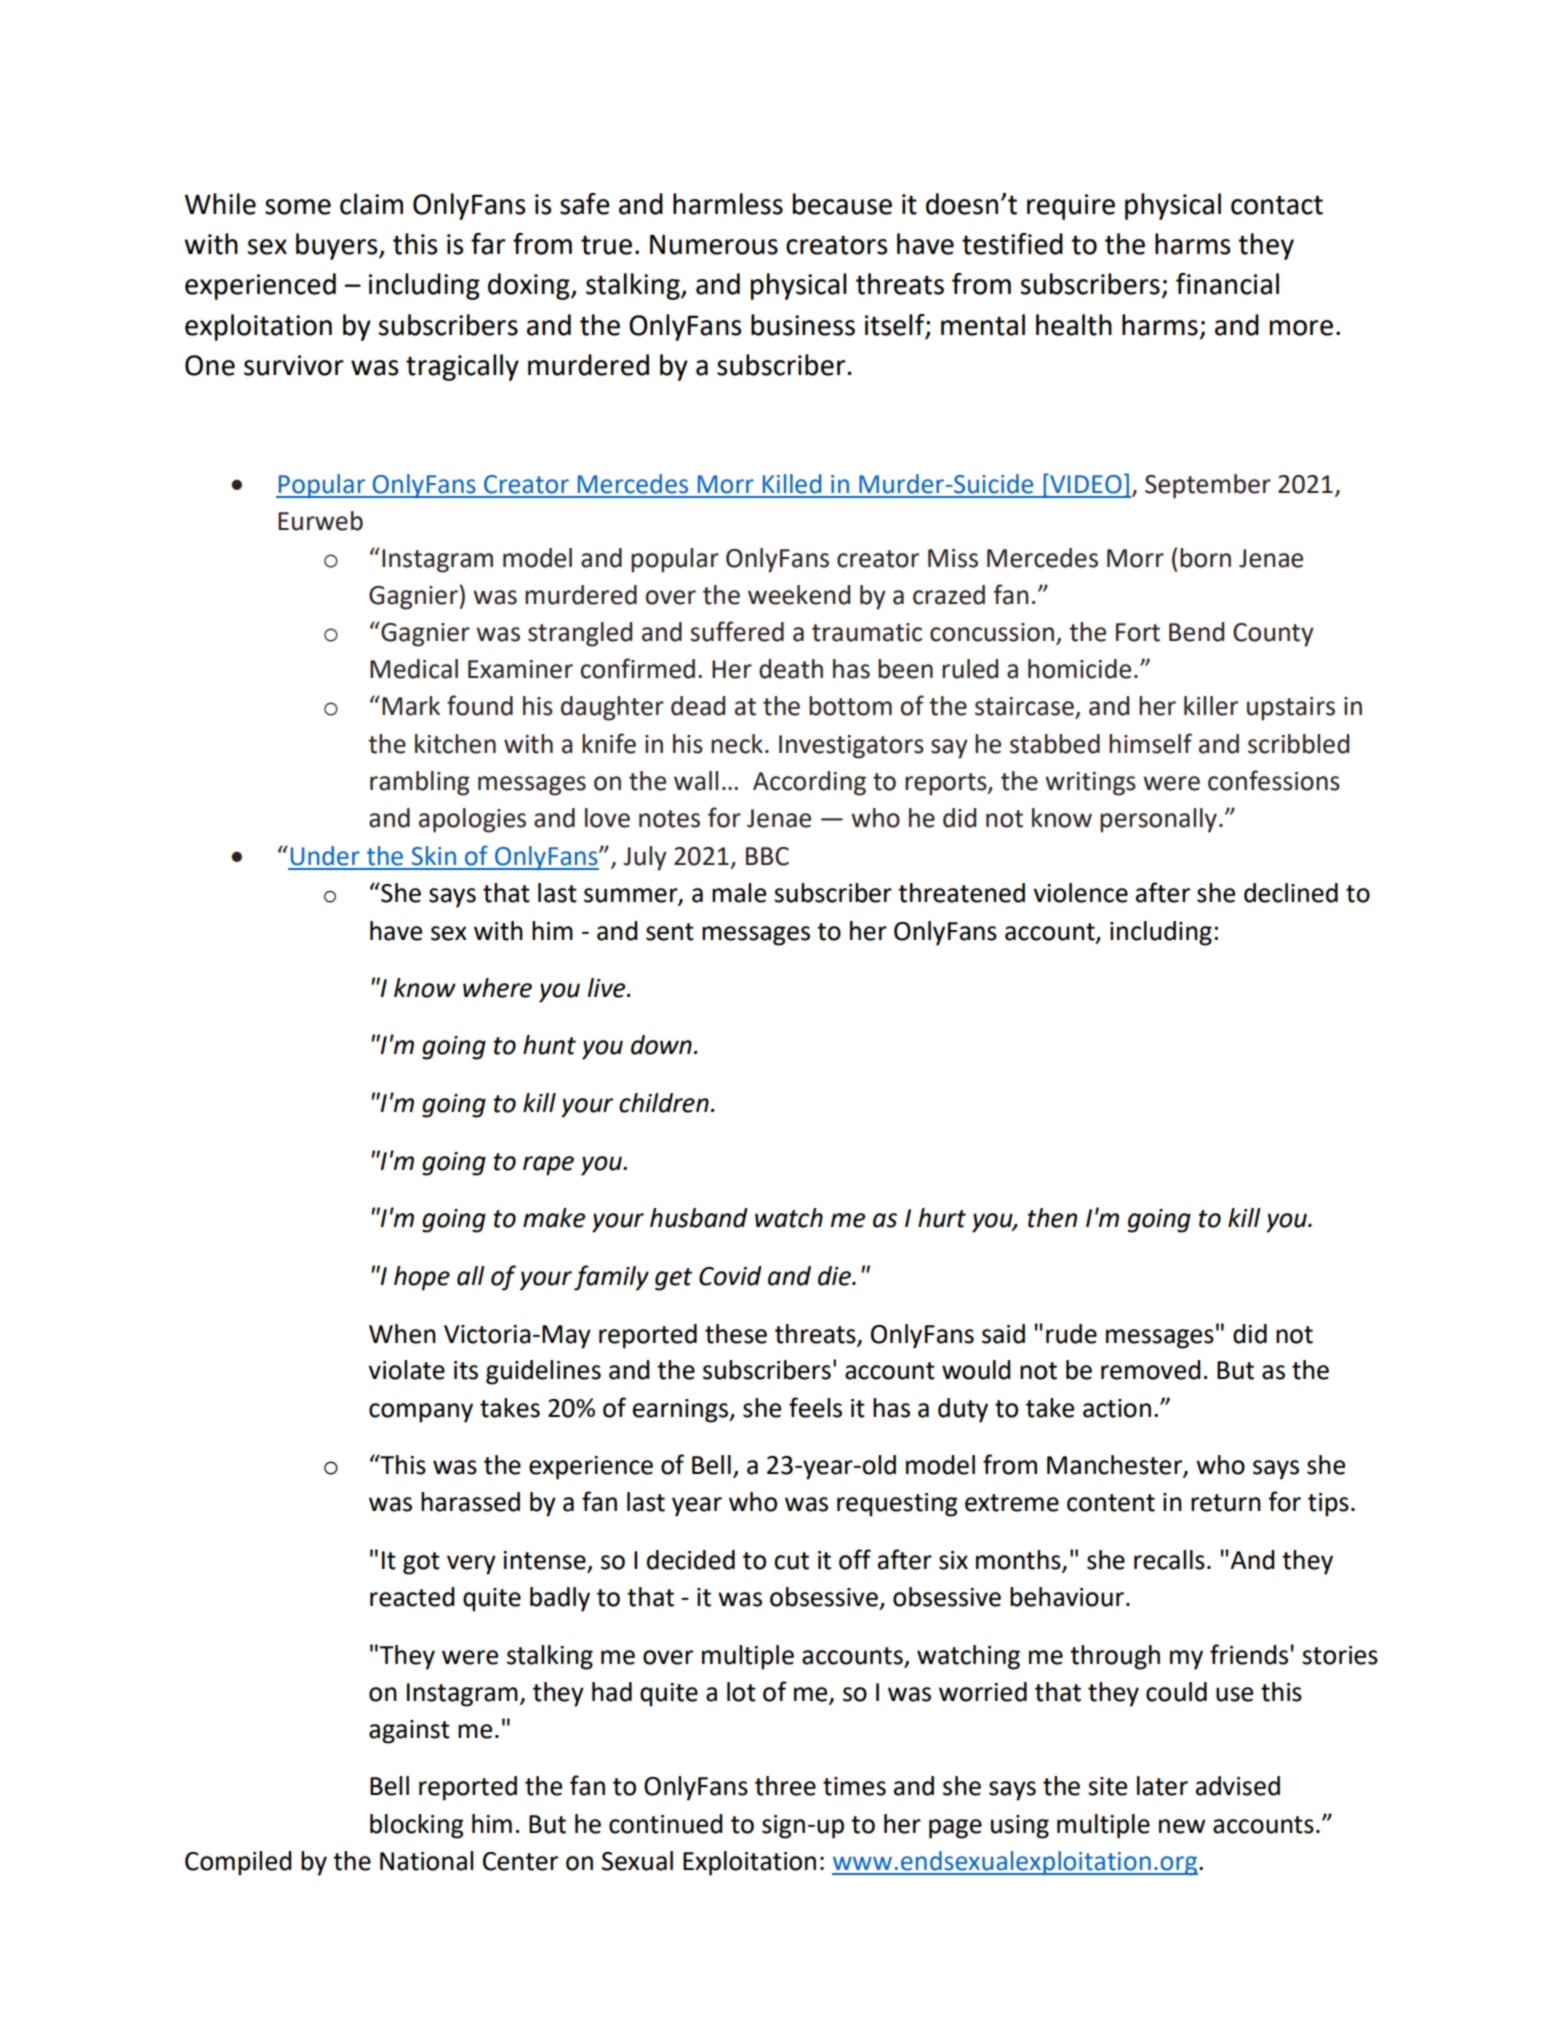 This image has width=1566, height=2027. I want to click on down, so click(661, 1045).
